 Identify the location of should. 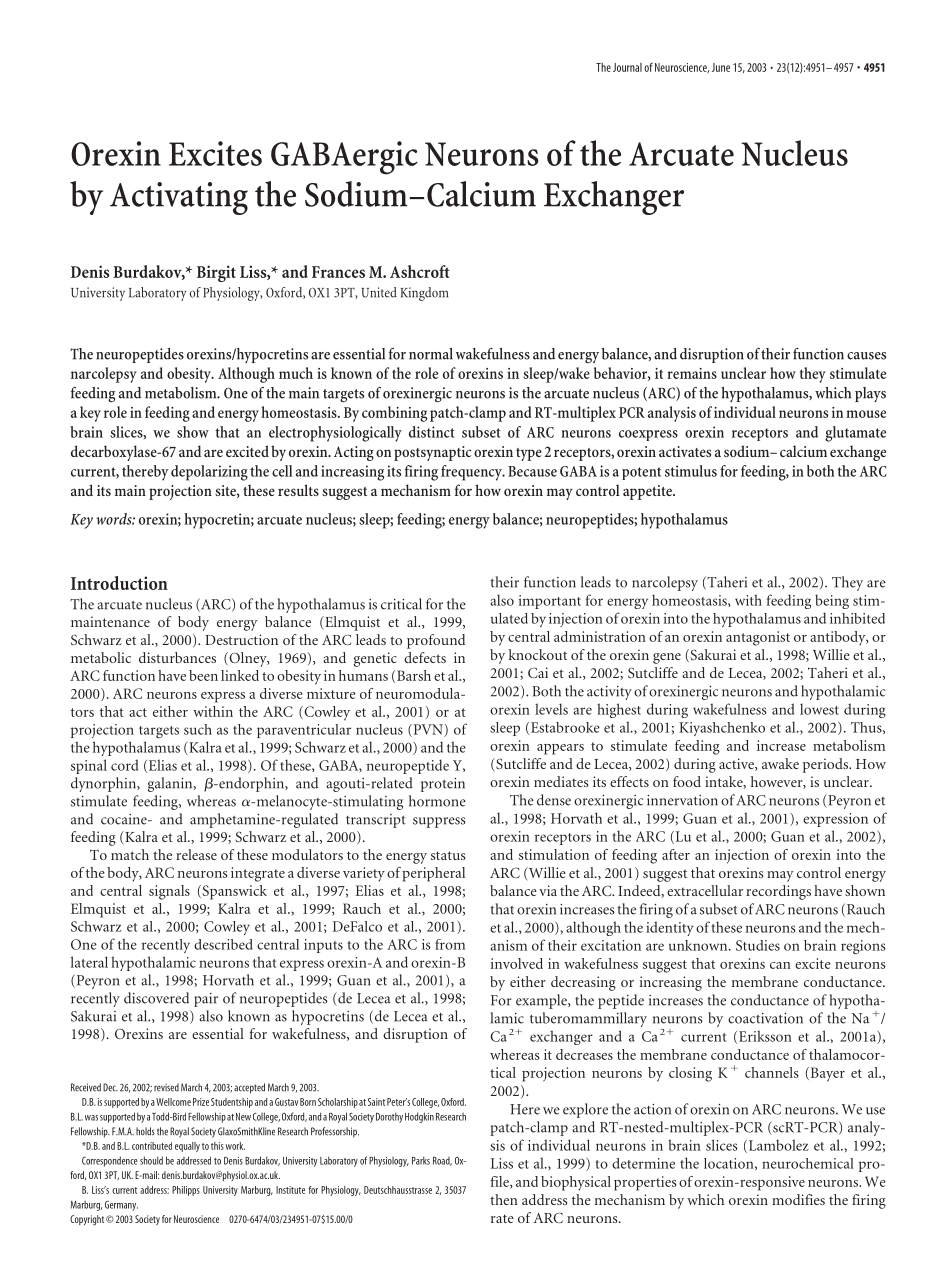
(151, 1160).
